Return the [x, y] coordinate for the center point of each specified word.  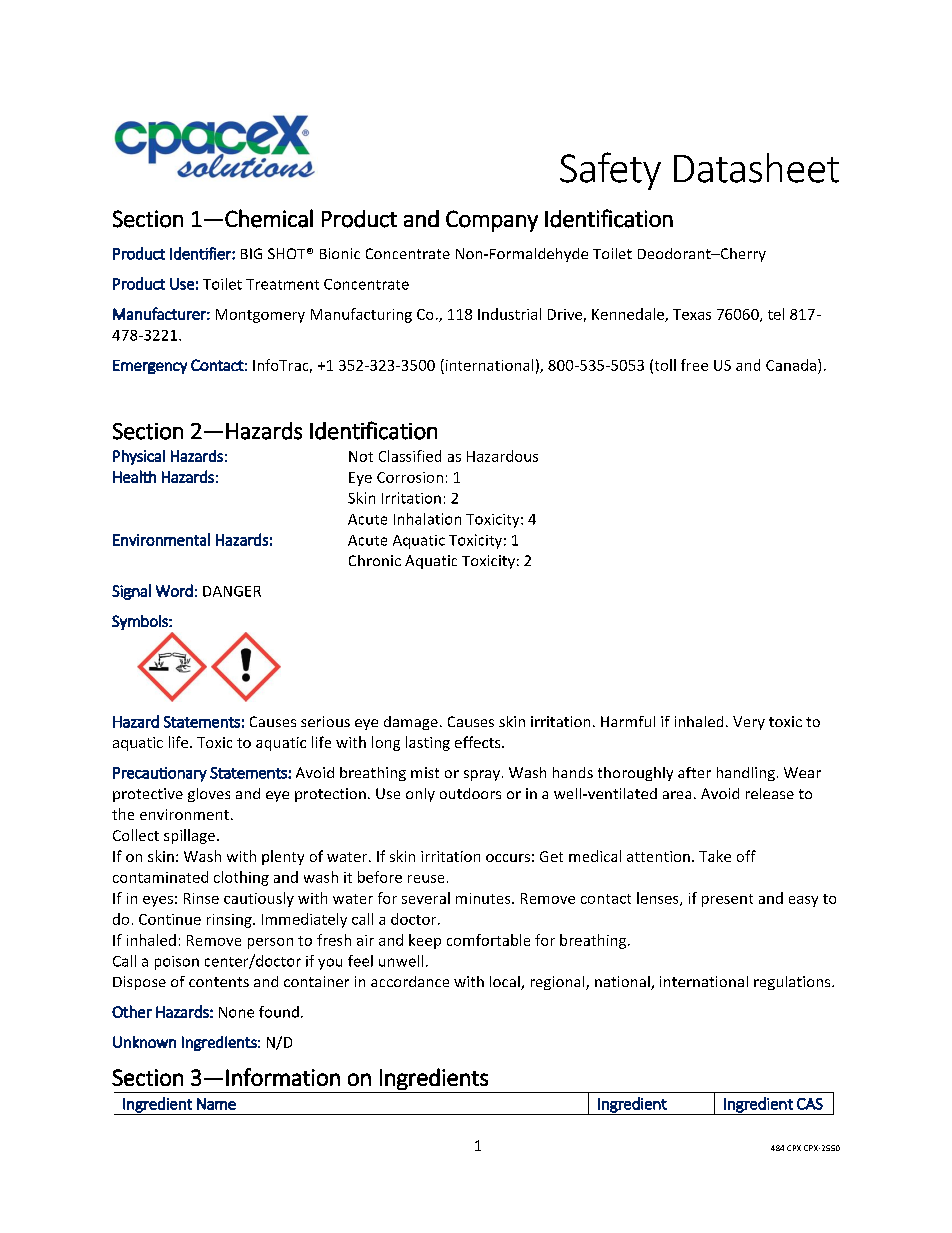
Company [492, 221]
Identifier [201, 253]
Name [216, 1104]
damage [411, 723]
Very [749, 723]
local [506, 983]
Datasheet [756, 168]
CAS [810, 1104]
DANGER [232, 591]
